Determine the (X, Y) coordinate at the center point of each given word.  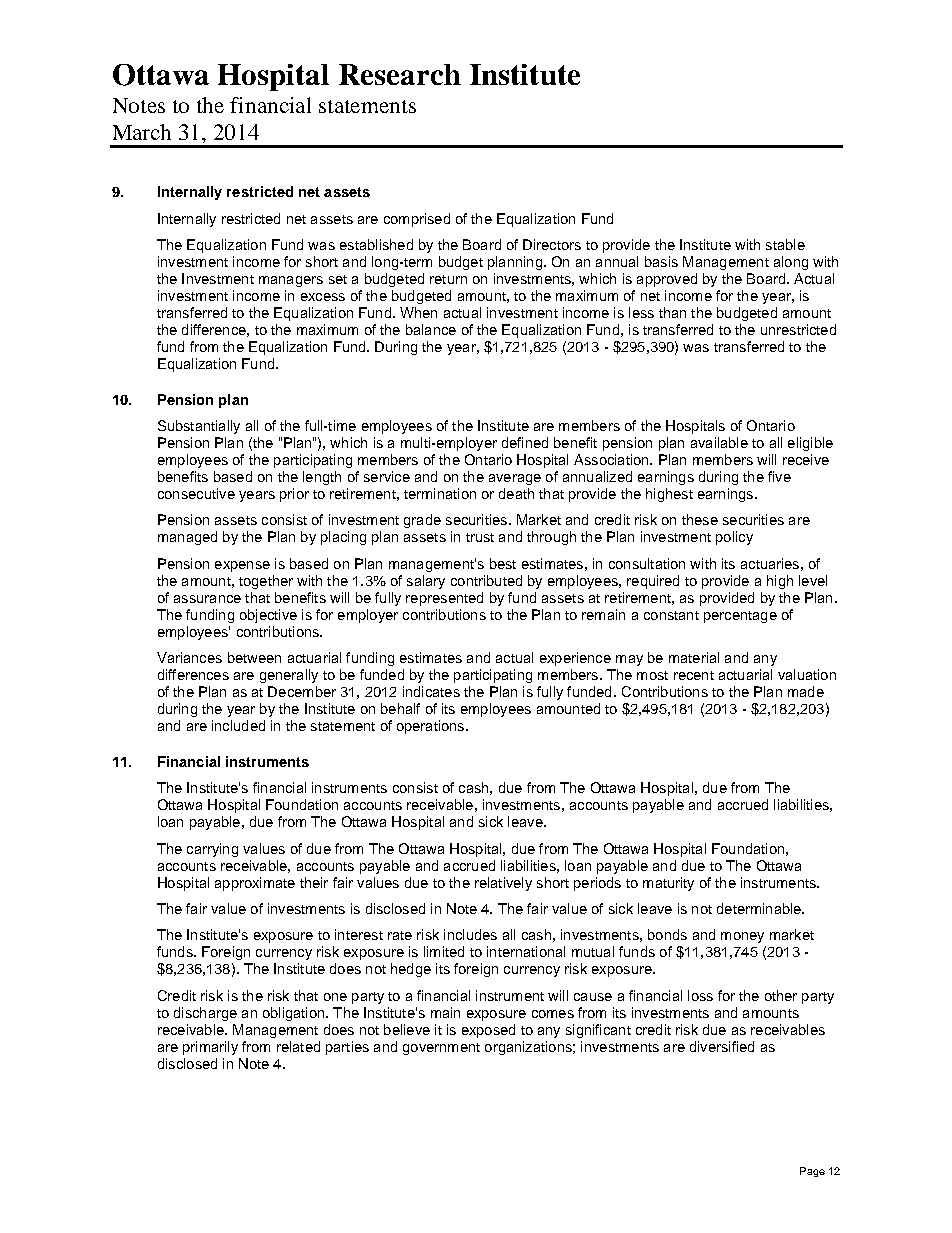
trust (480, 537)
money (742, 937)
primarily (210, 1048)
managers (291, 281)
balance (431, 329)
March (142, 132)
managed (187, 538)
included (238, 725)
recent (694, 675)
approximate (255, 884)
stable (785, 244)
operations (432, 727)
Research (400, 74)
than (672, 312)
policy (734, 538)
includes (470, 934)
